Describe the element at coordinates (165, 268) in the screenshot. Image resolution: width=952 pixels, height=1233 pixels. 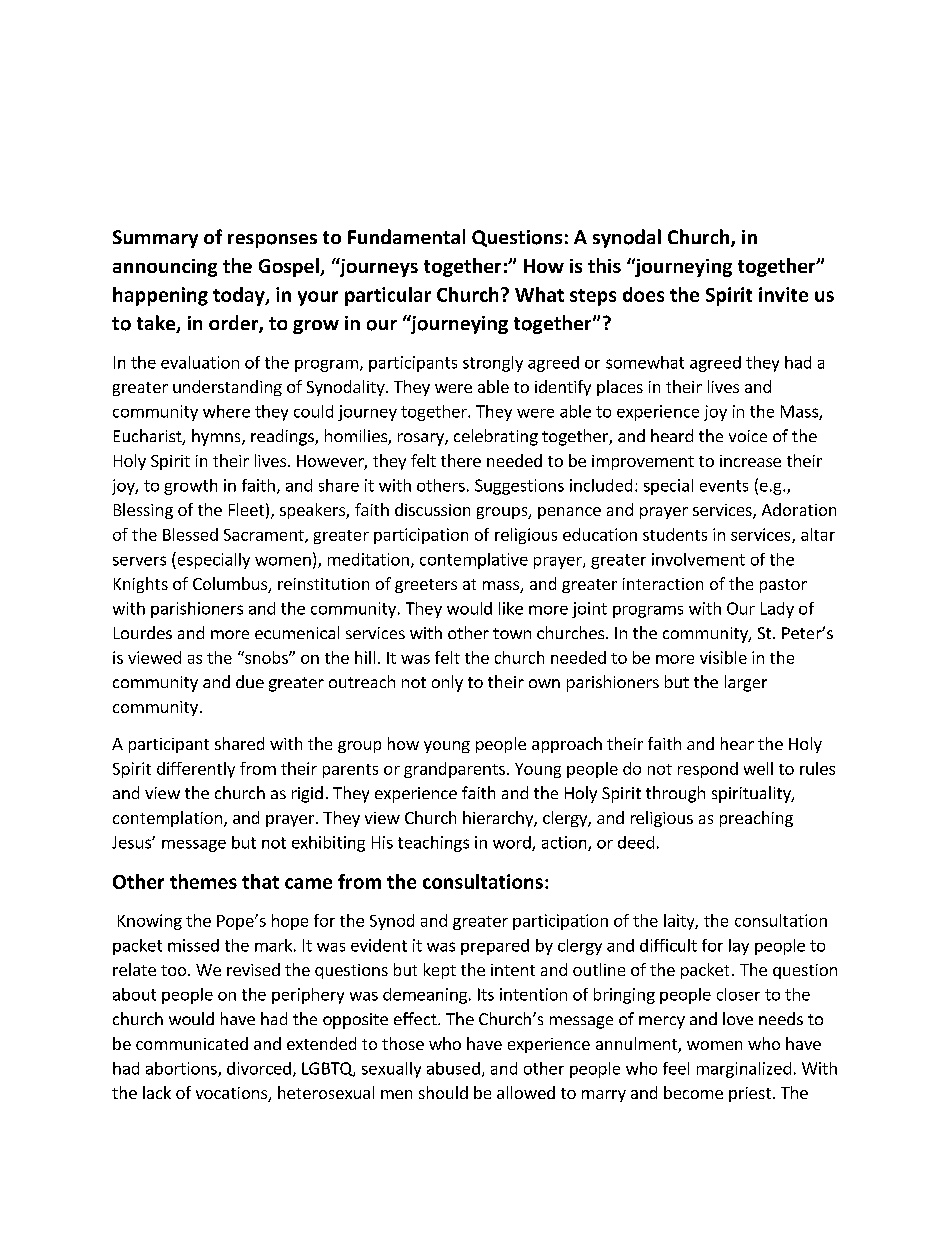
I see `announcing` at that location.
